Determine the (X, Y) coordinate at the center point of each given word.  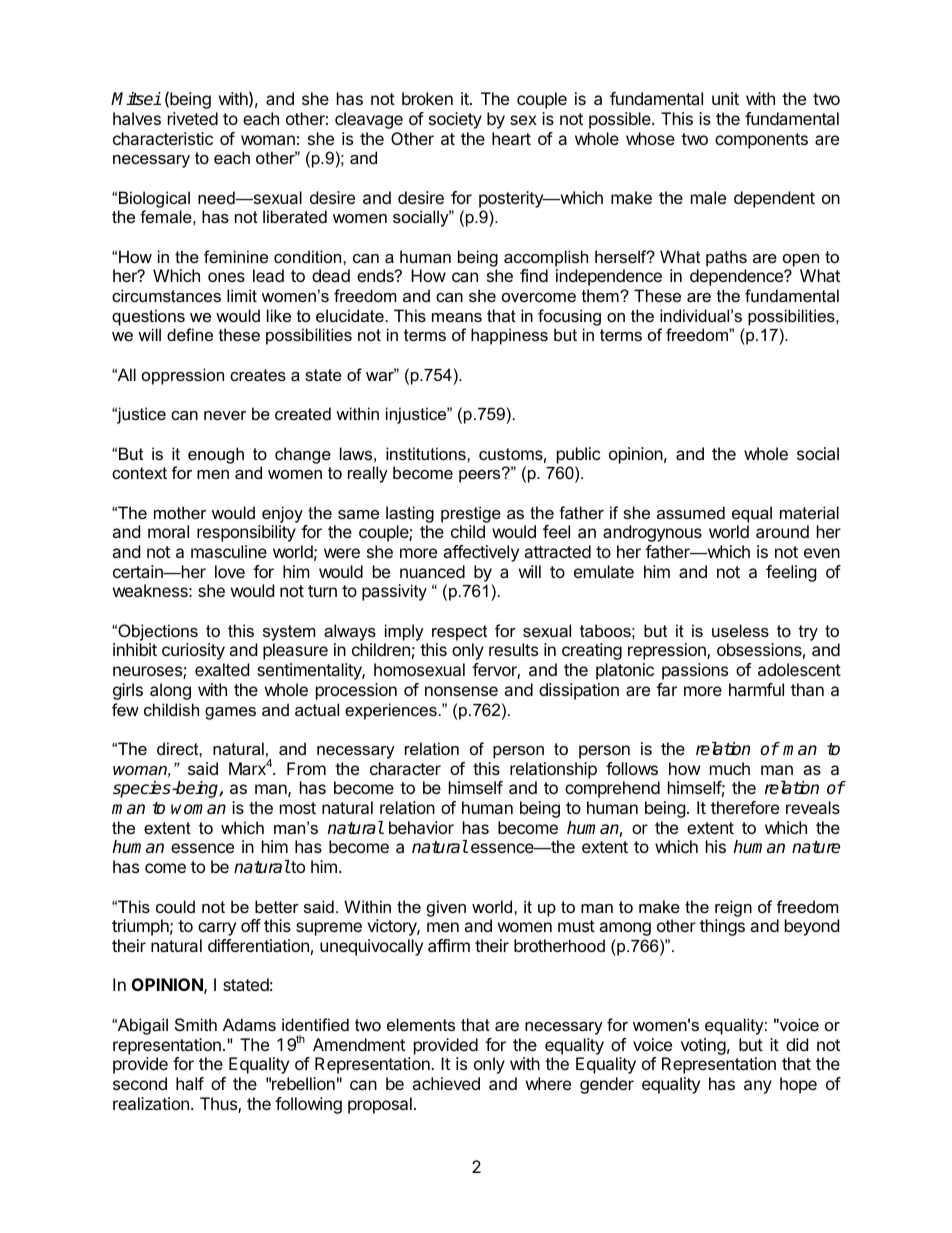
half (190, 1083)
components (761, 141)
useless (740, 630)
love (230, 571)
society (455, 120)
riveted (193, 118)
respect (459, 633)
